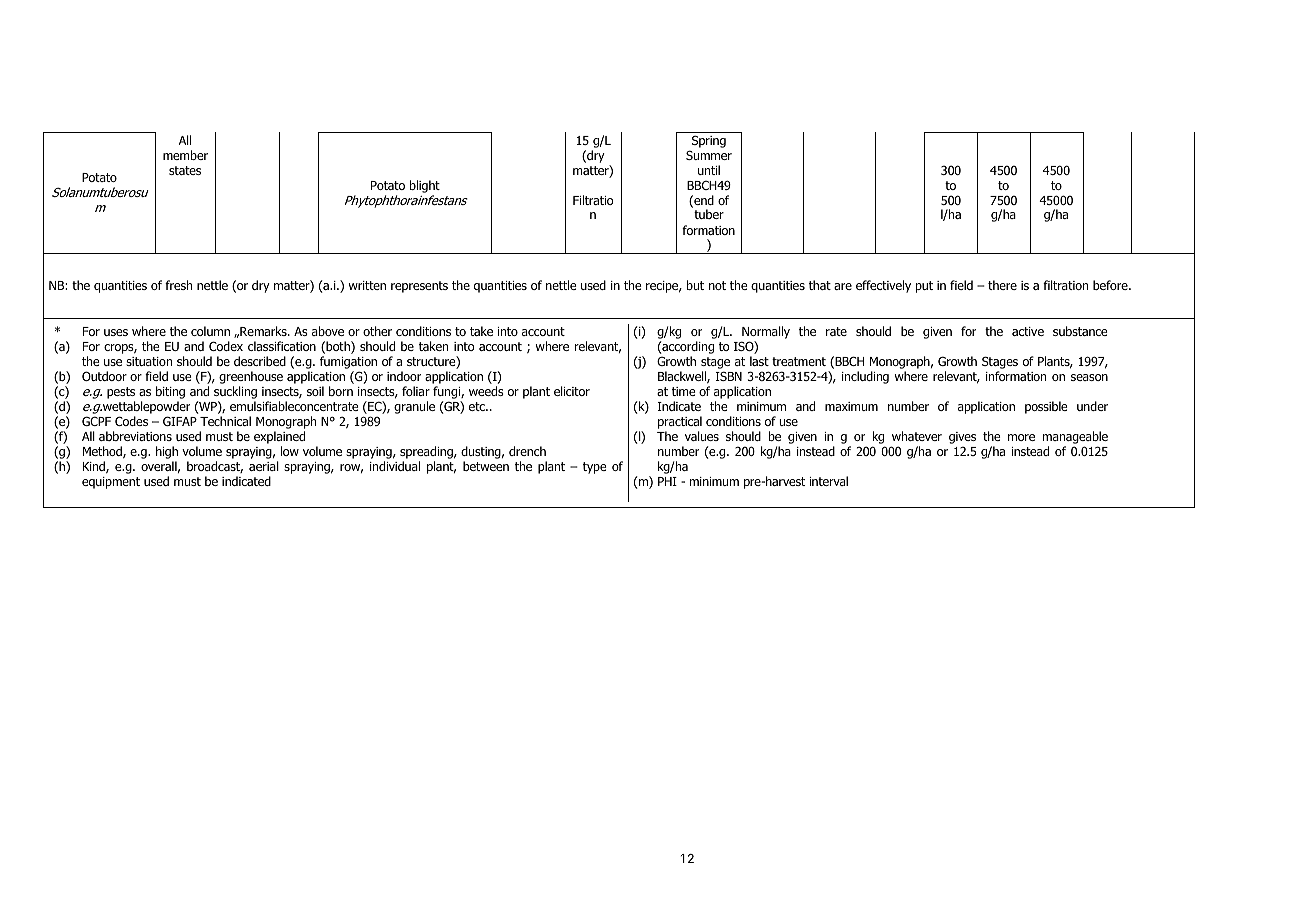 This image has width=1308, height=924. I want to click on column, so click(210, 331).
